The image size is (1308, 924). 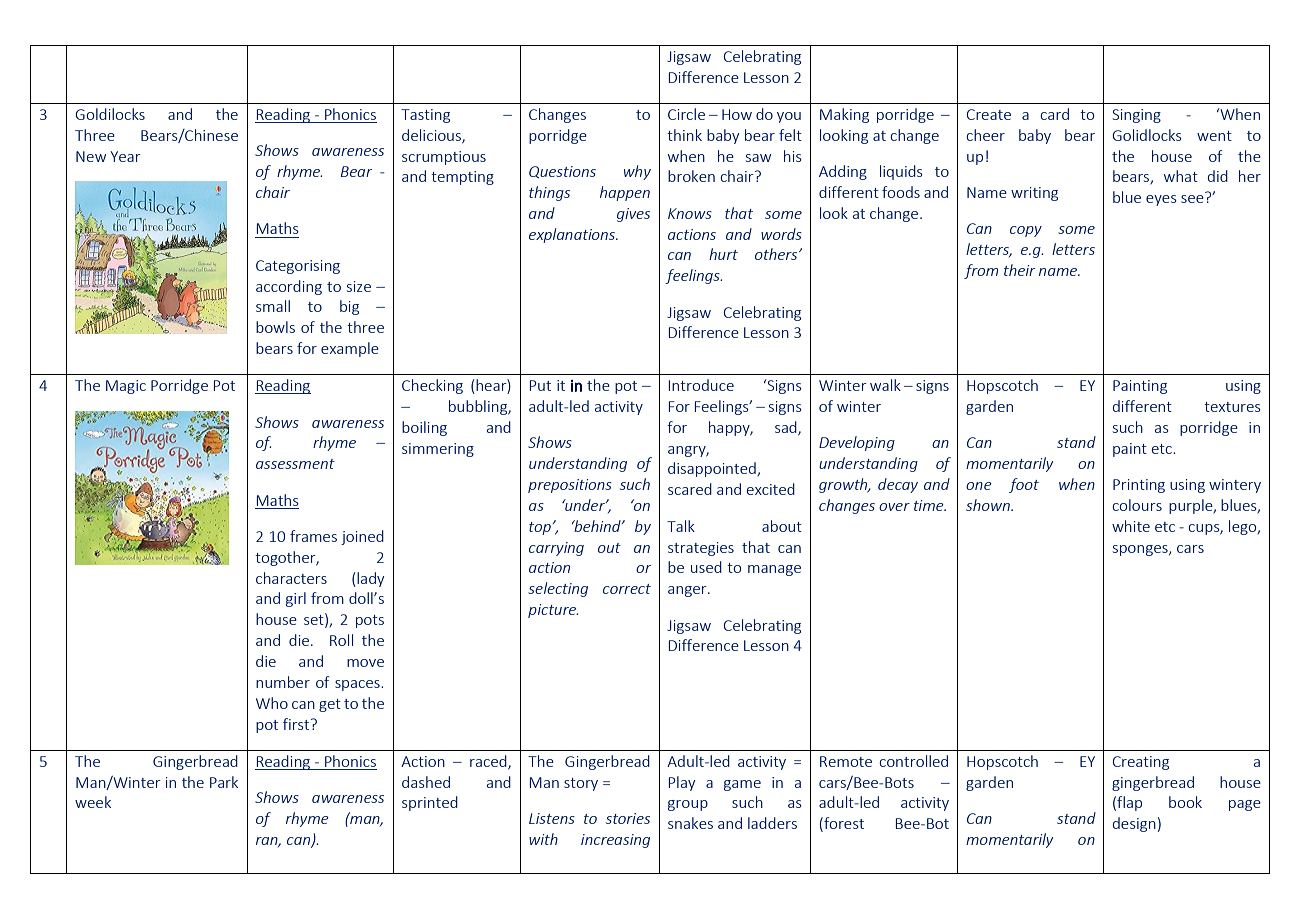 What do you see at coordinates (1139, 486) in the image?
I see `Printing` at bounding box center [1139, 486].
